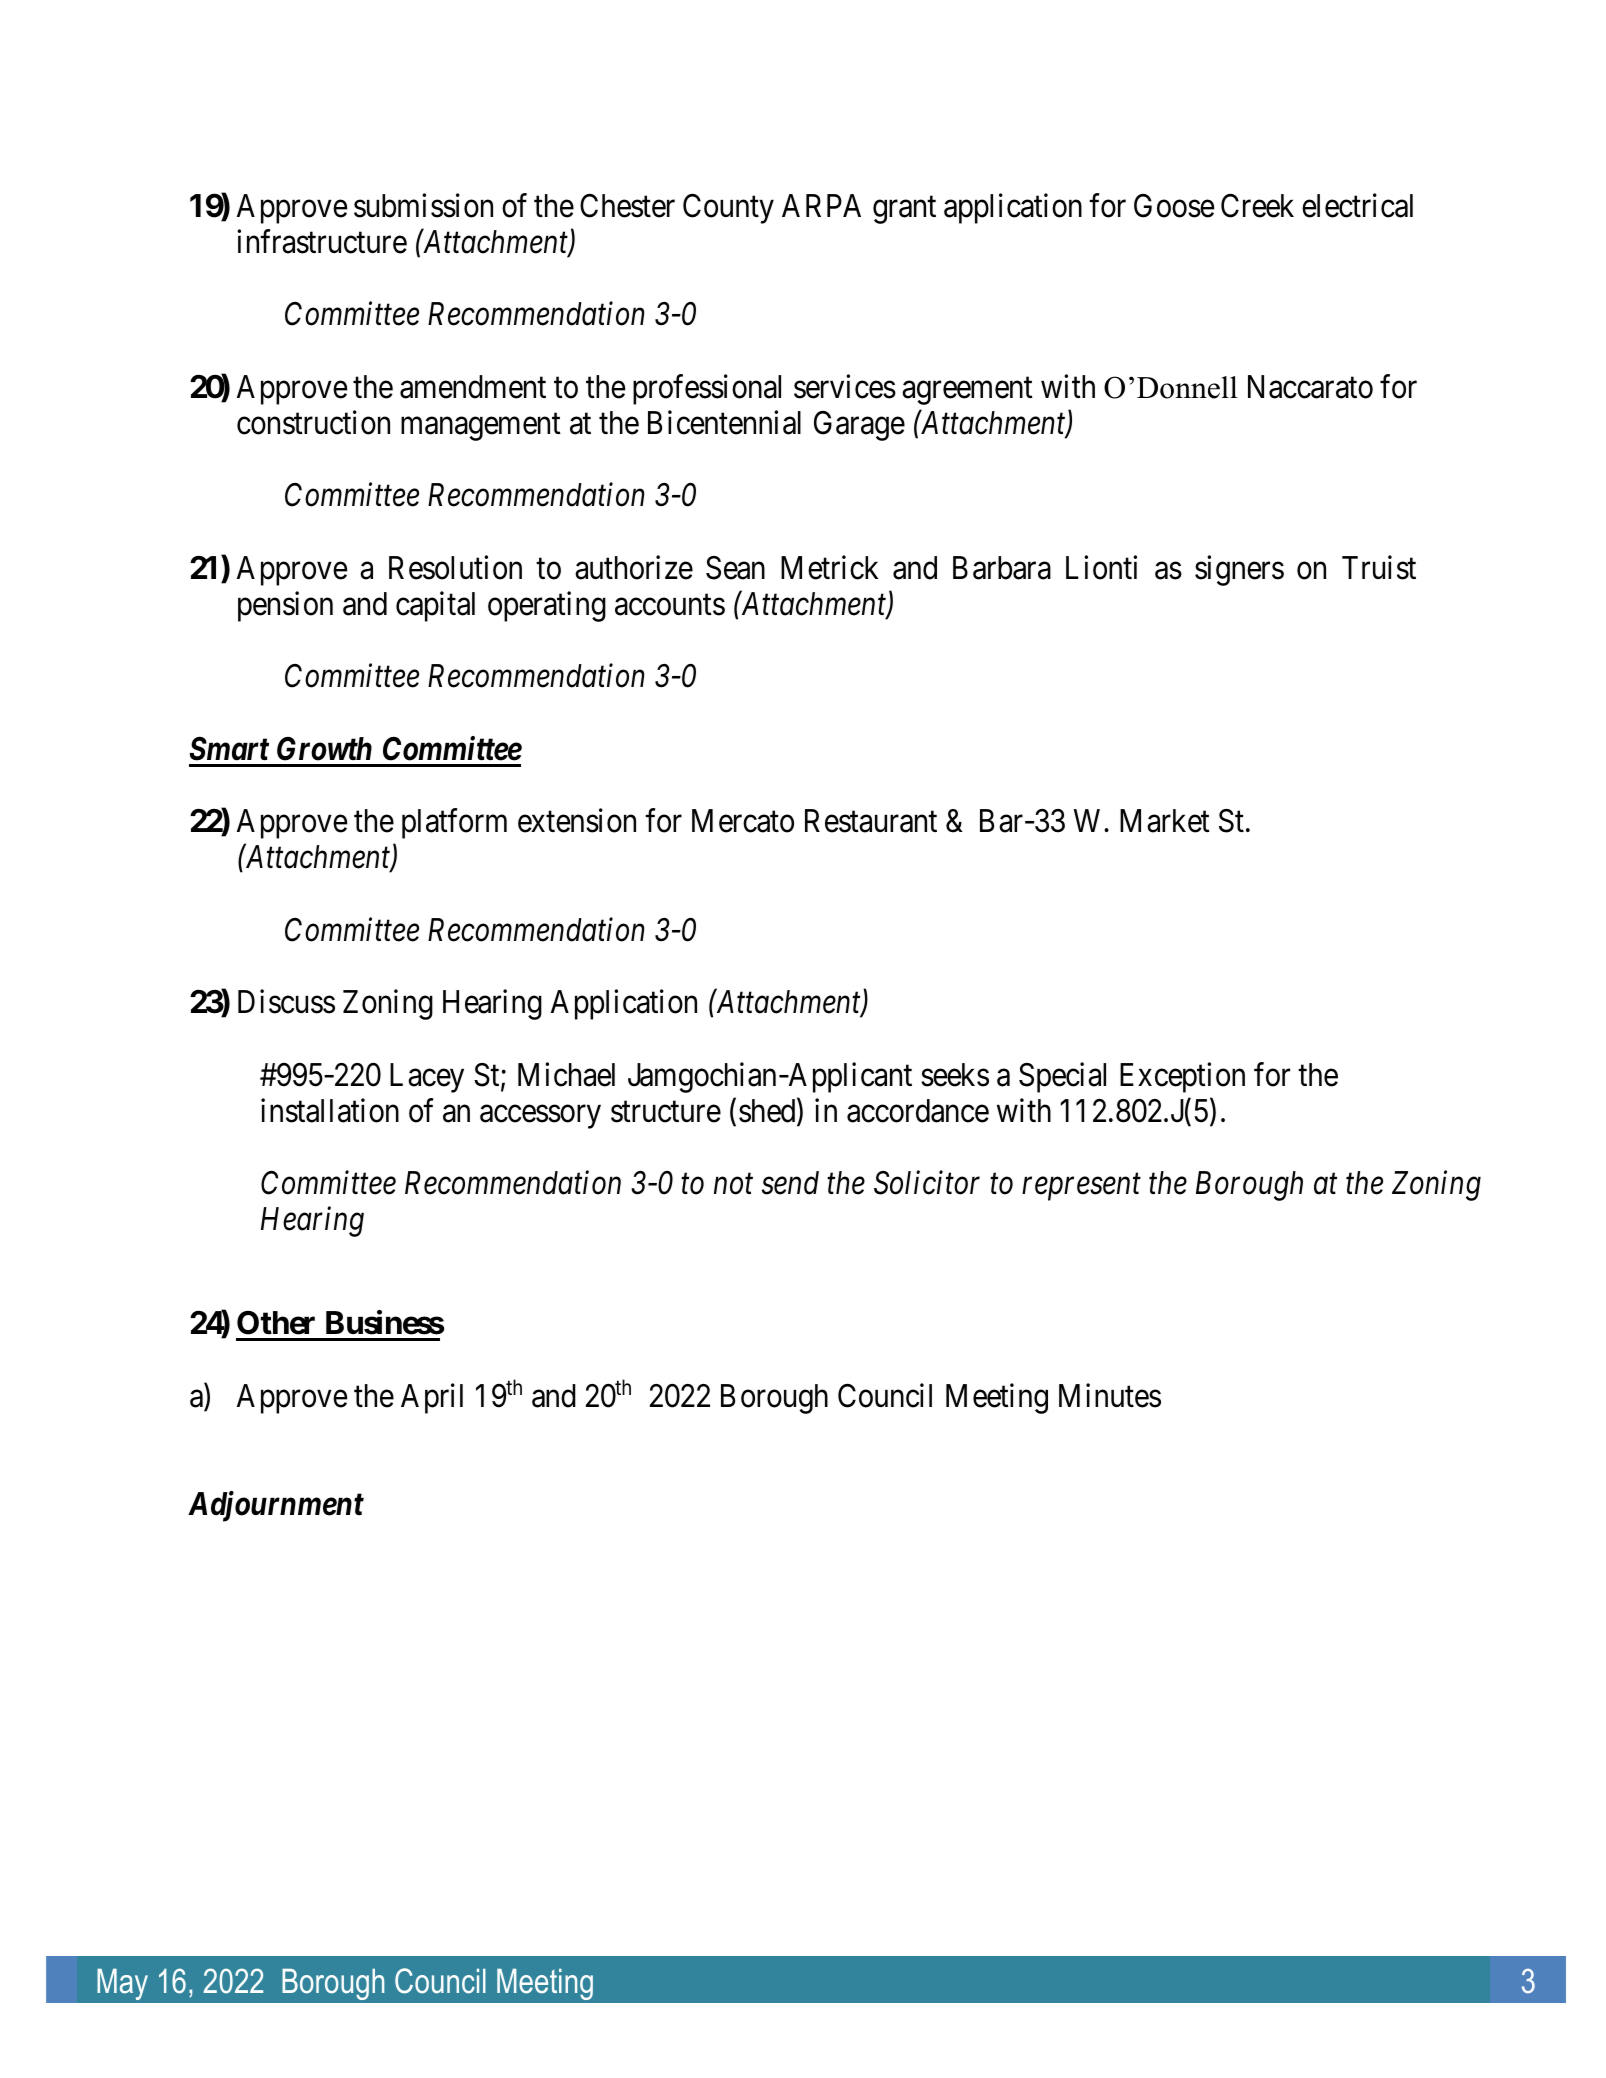  What do you see at coordinates (330, 1110) in the document?
I see `installation` at bounding box center [330, 1110].
